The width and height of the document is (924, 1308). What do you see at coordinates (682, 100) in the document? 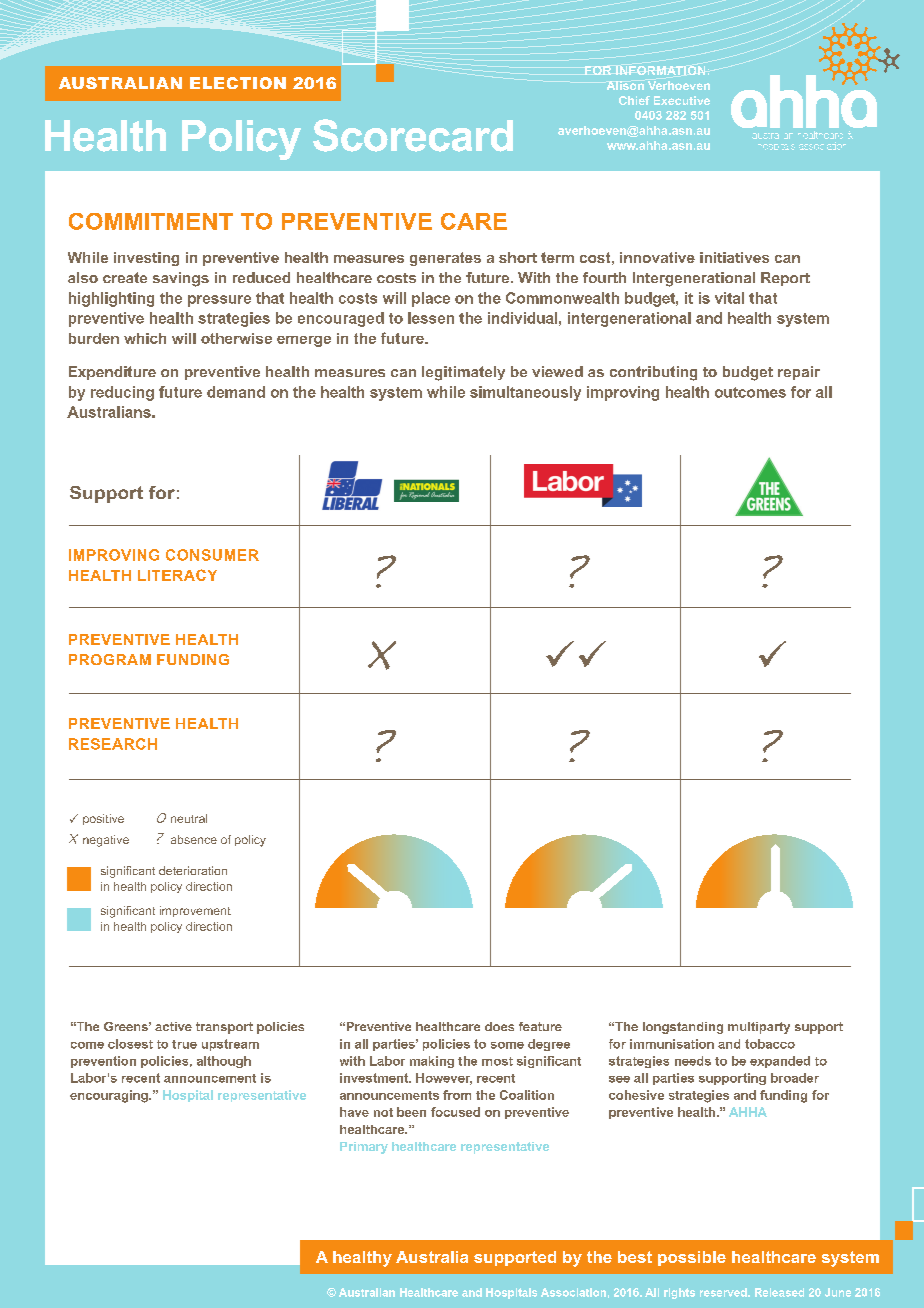
I see `Executive` at bounding box center [682, 100].
